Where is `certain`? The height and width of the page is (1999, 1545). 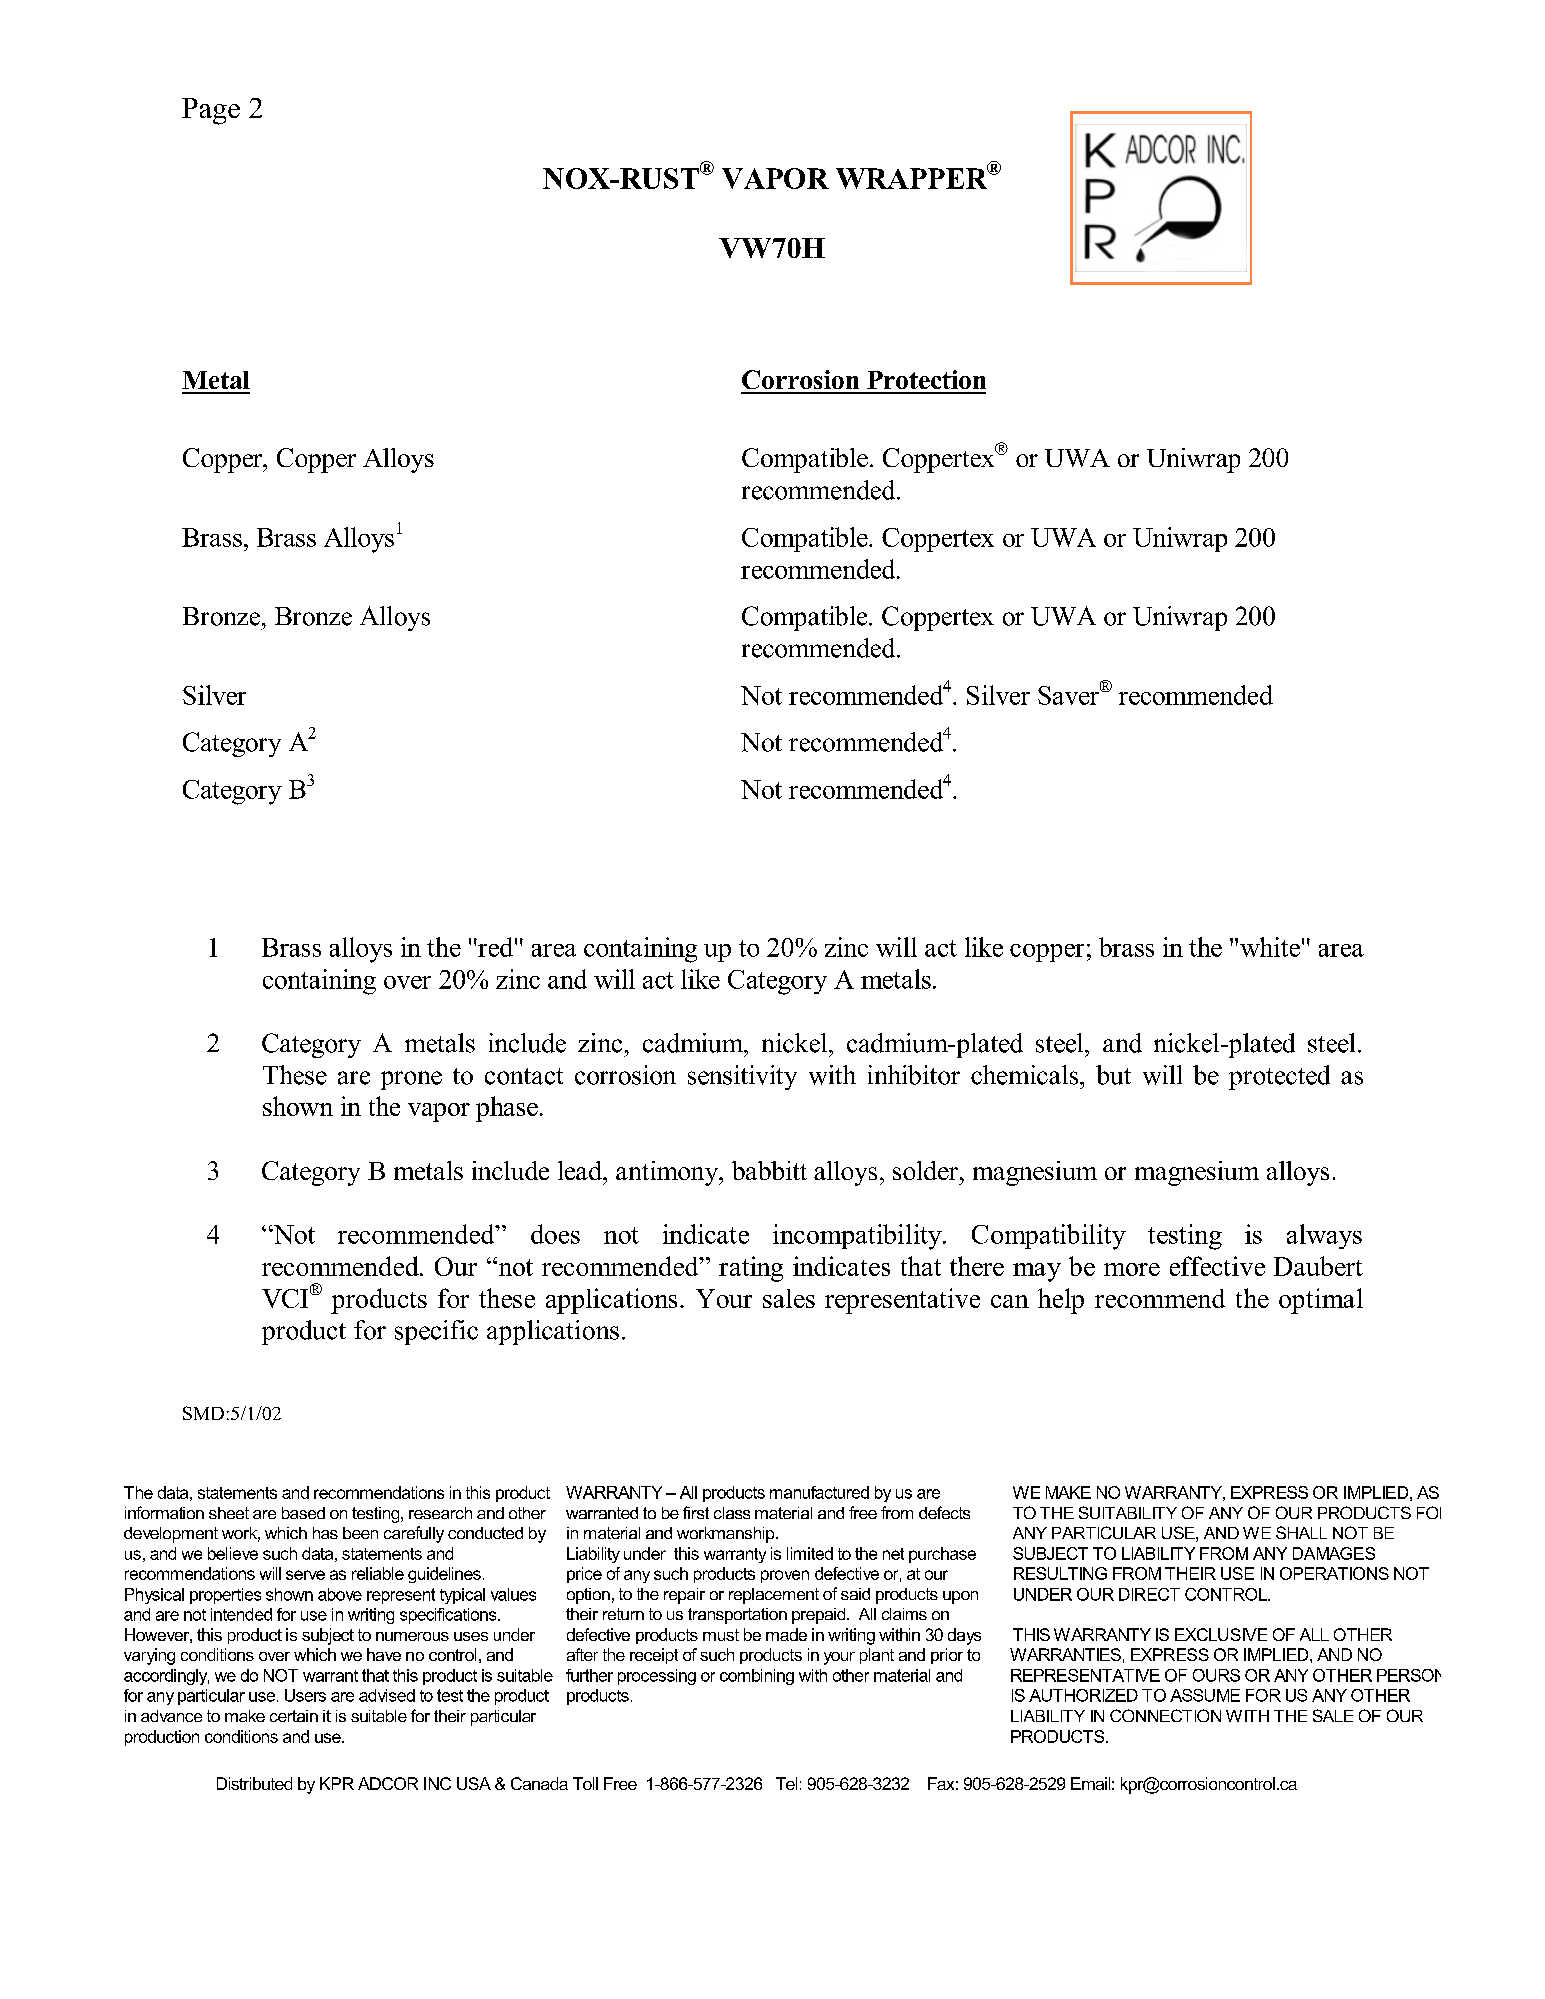
certain is located at coordinates (294, 1716).
